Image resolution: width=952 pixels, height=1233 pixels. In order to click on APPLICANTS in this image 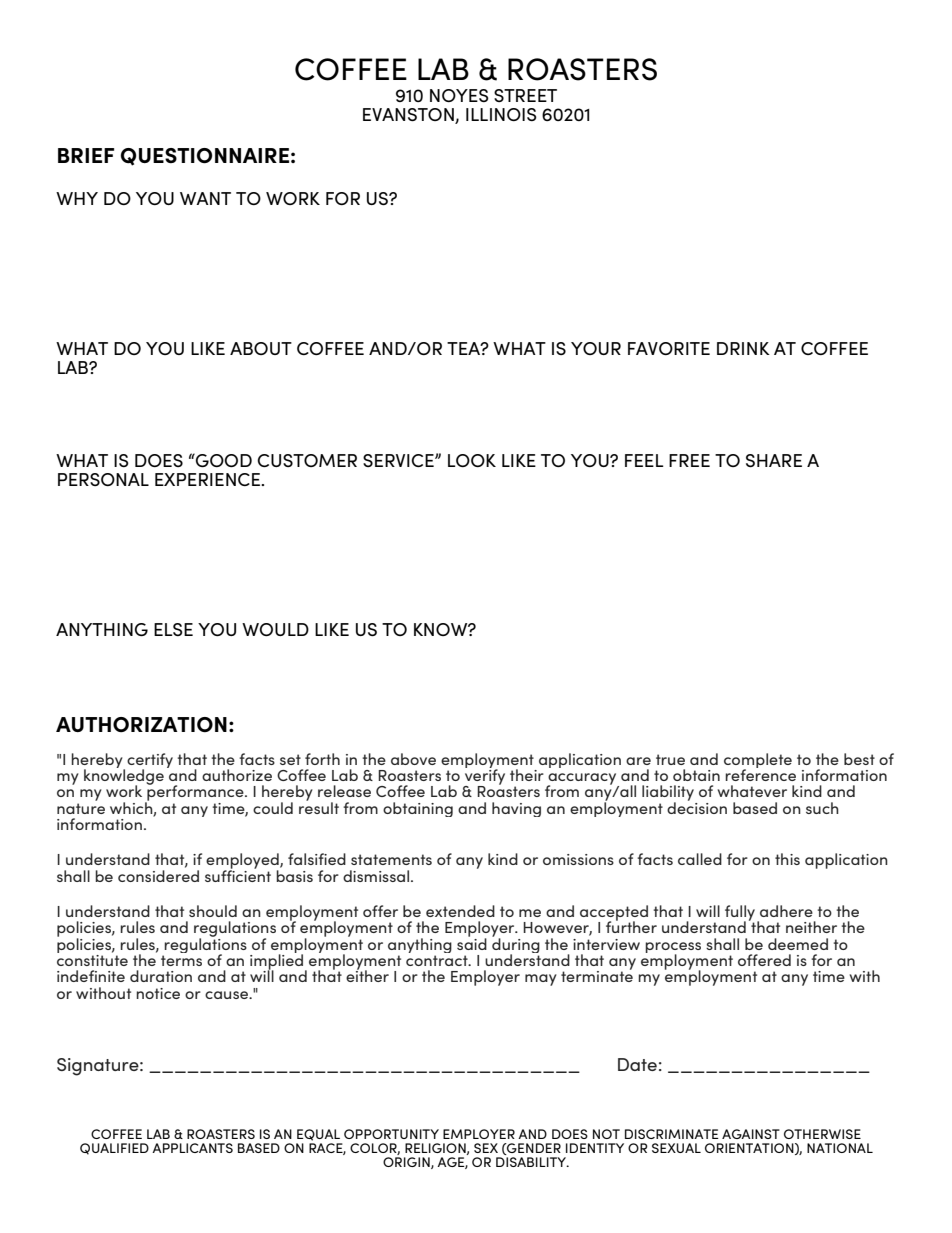, I will do `click(192, 1148)`.
